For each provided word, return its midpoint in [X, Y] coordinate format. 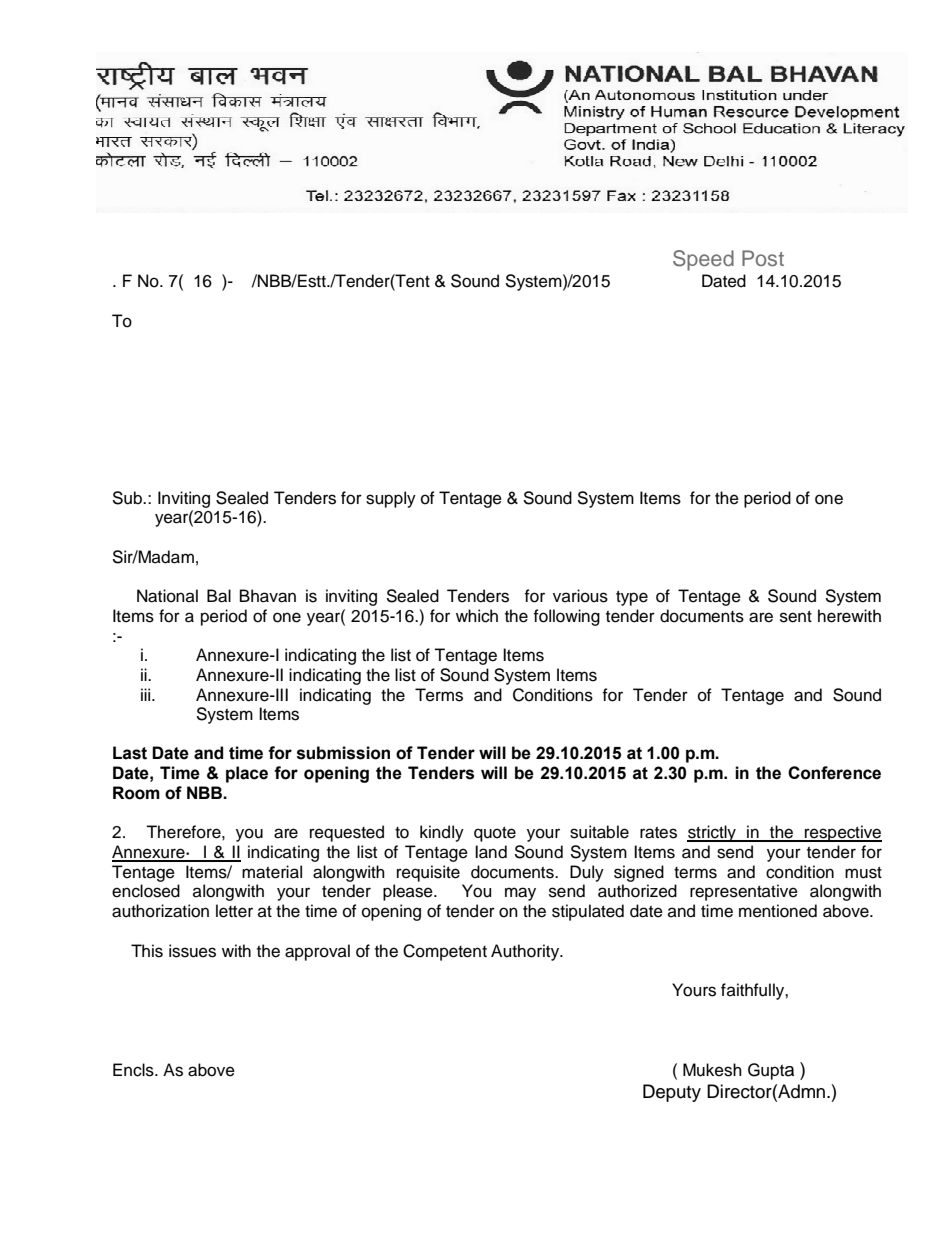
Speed [703, 260]
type [632, 598]
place [247, 774]
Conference [834, 773]
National [167, 596]
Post [763, 258]
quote [495, 834]
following [566, 617]
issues [192, 951]
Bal [219, 596]
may [520, 894]
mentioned [778, 911]
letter [234, 911]
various [580, 596]
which [477, 616]
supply [391, 499]
